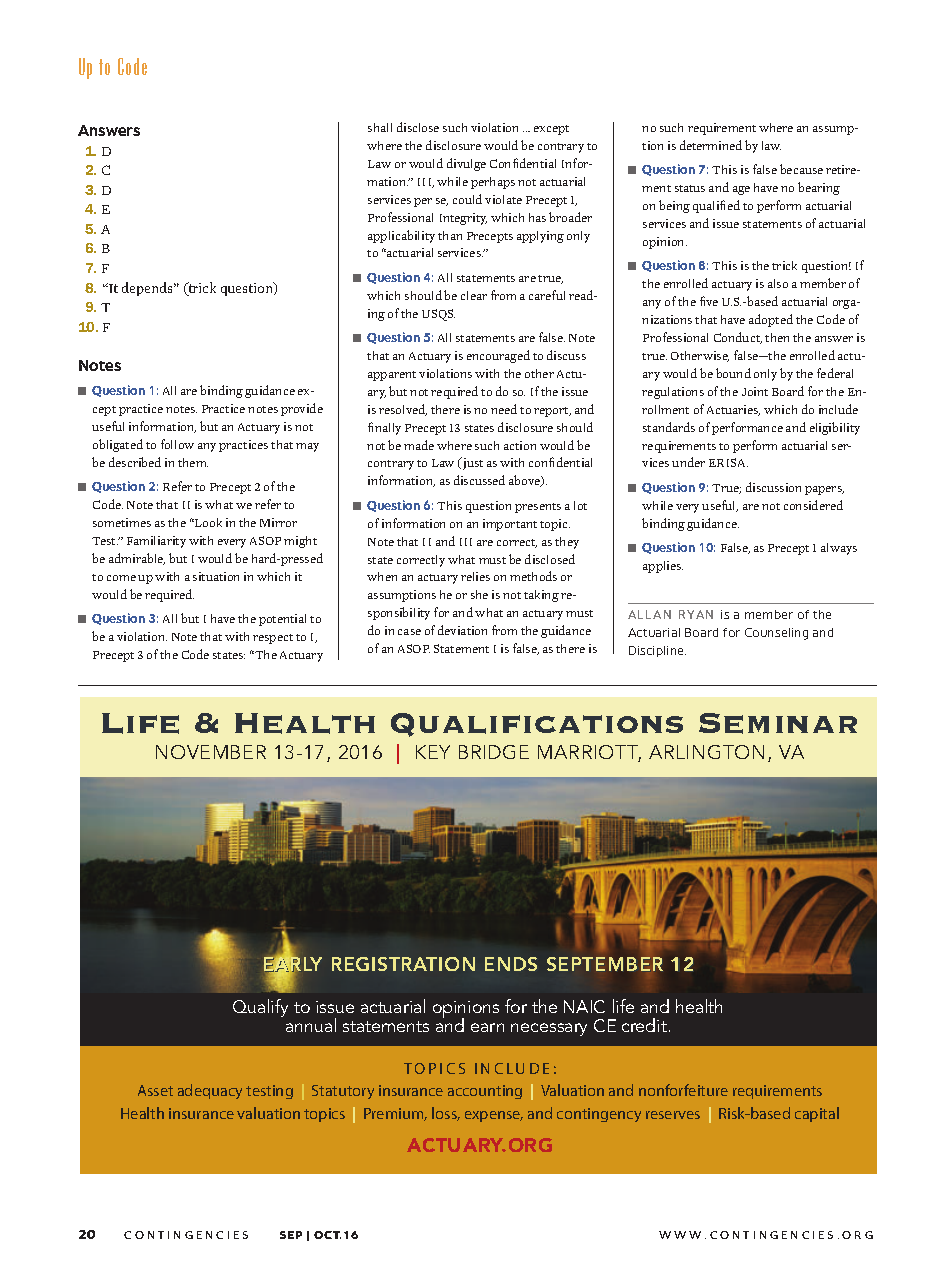 Image resolution: width=952 pixels, height=1275 pixels. What do you see at coordinates (466, 164) in the page?
I see `divulge` at bounding box center [466, 164].
